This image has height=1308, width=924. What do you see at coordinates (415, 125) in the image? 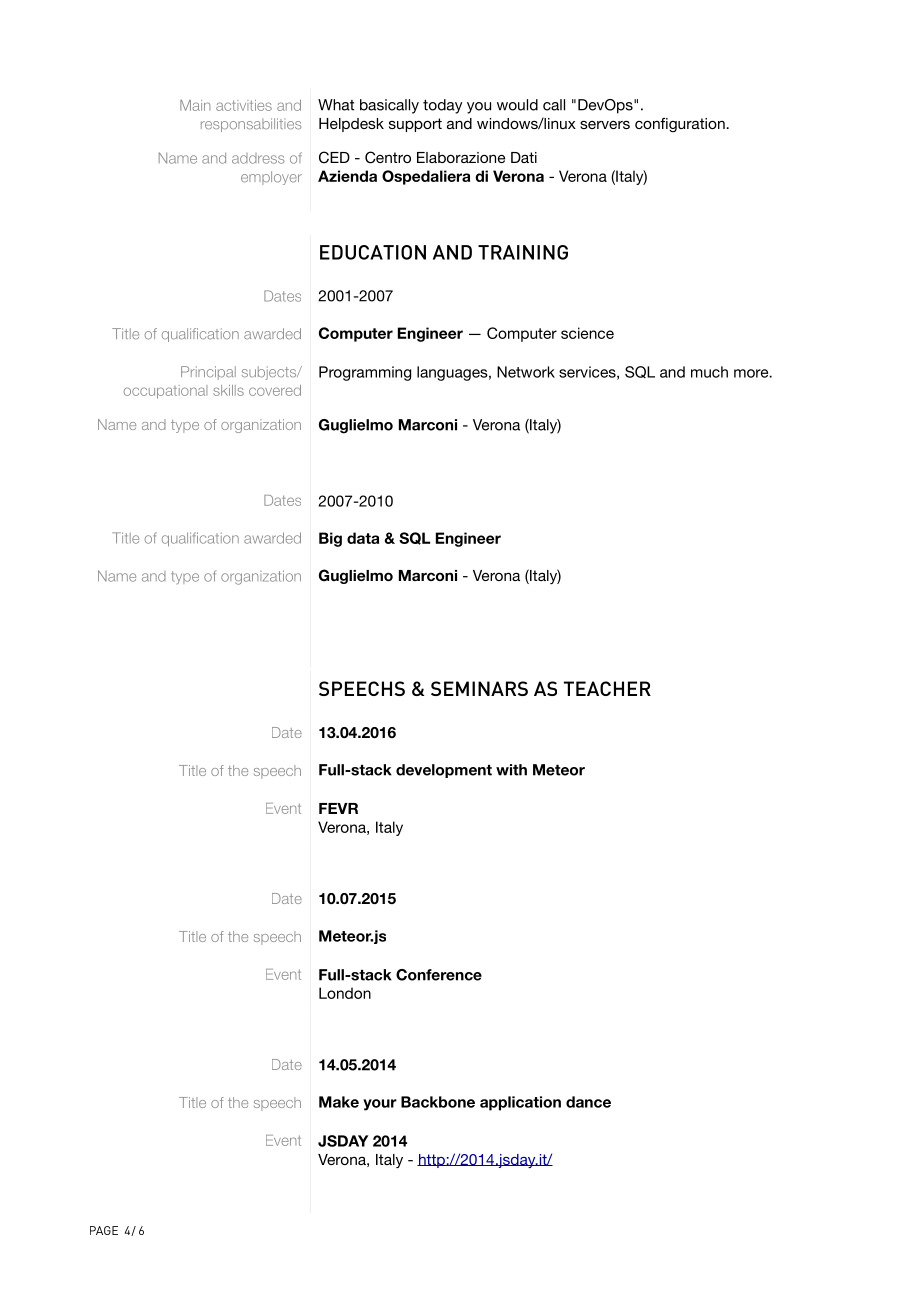
I see `support` at bounding box center [415, 125].
